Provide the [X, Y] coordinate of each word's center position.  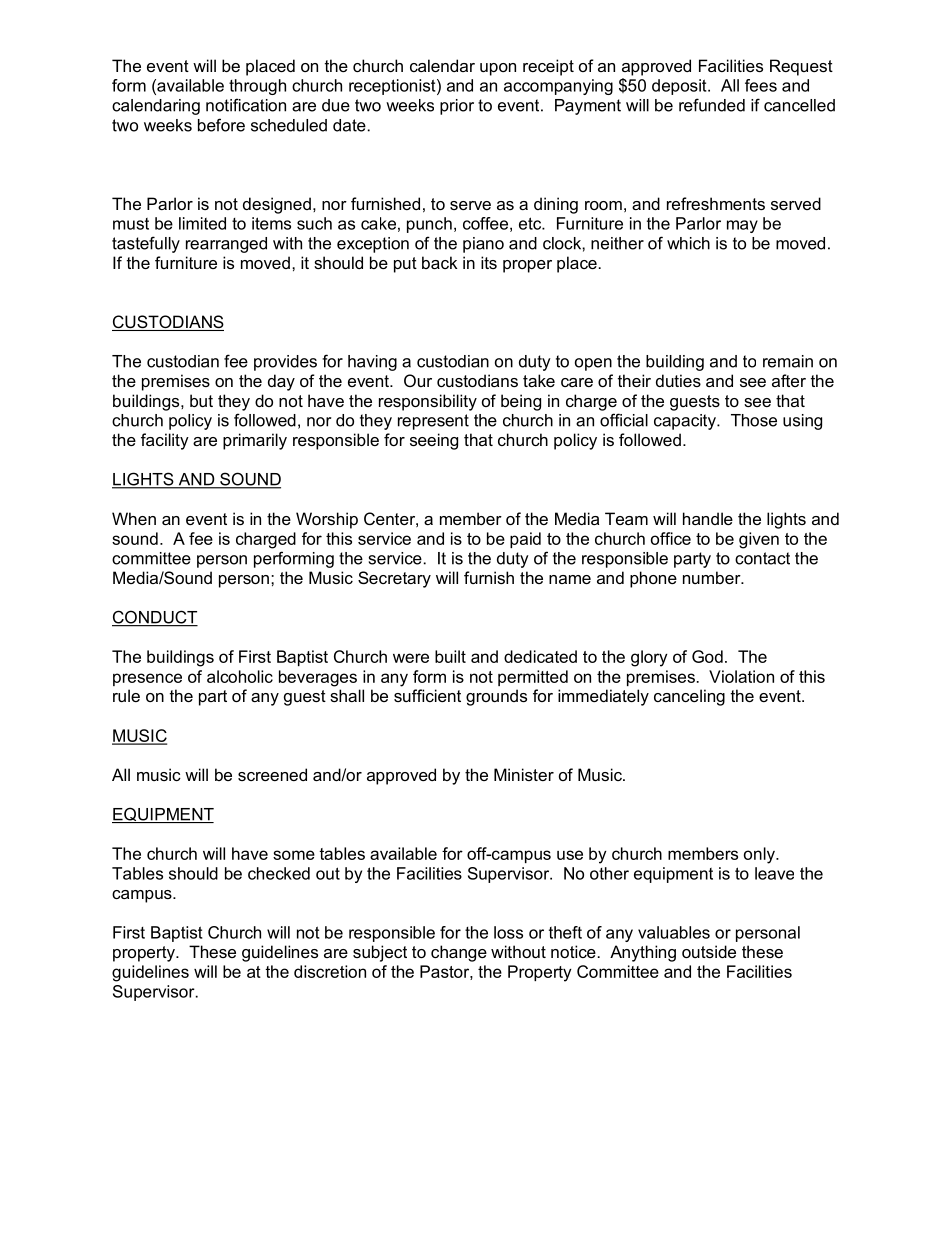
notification [246, 105]
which [688, 243]
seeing [434, 441]
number [713, 577]
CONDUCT [155, 618]
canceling [689, 697]
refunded [712, 105]
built [450, 656]
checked [279, 873]
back [440, 262]
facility [165, 441]
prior [457, 107]
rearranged [226, 245]
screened [272, 774]
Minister [524, 774]
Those [754, 420]
